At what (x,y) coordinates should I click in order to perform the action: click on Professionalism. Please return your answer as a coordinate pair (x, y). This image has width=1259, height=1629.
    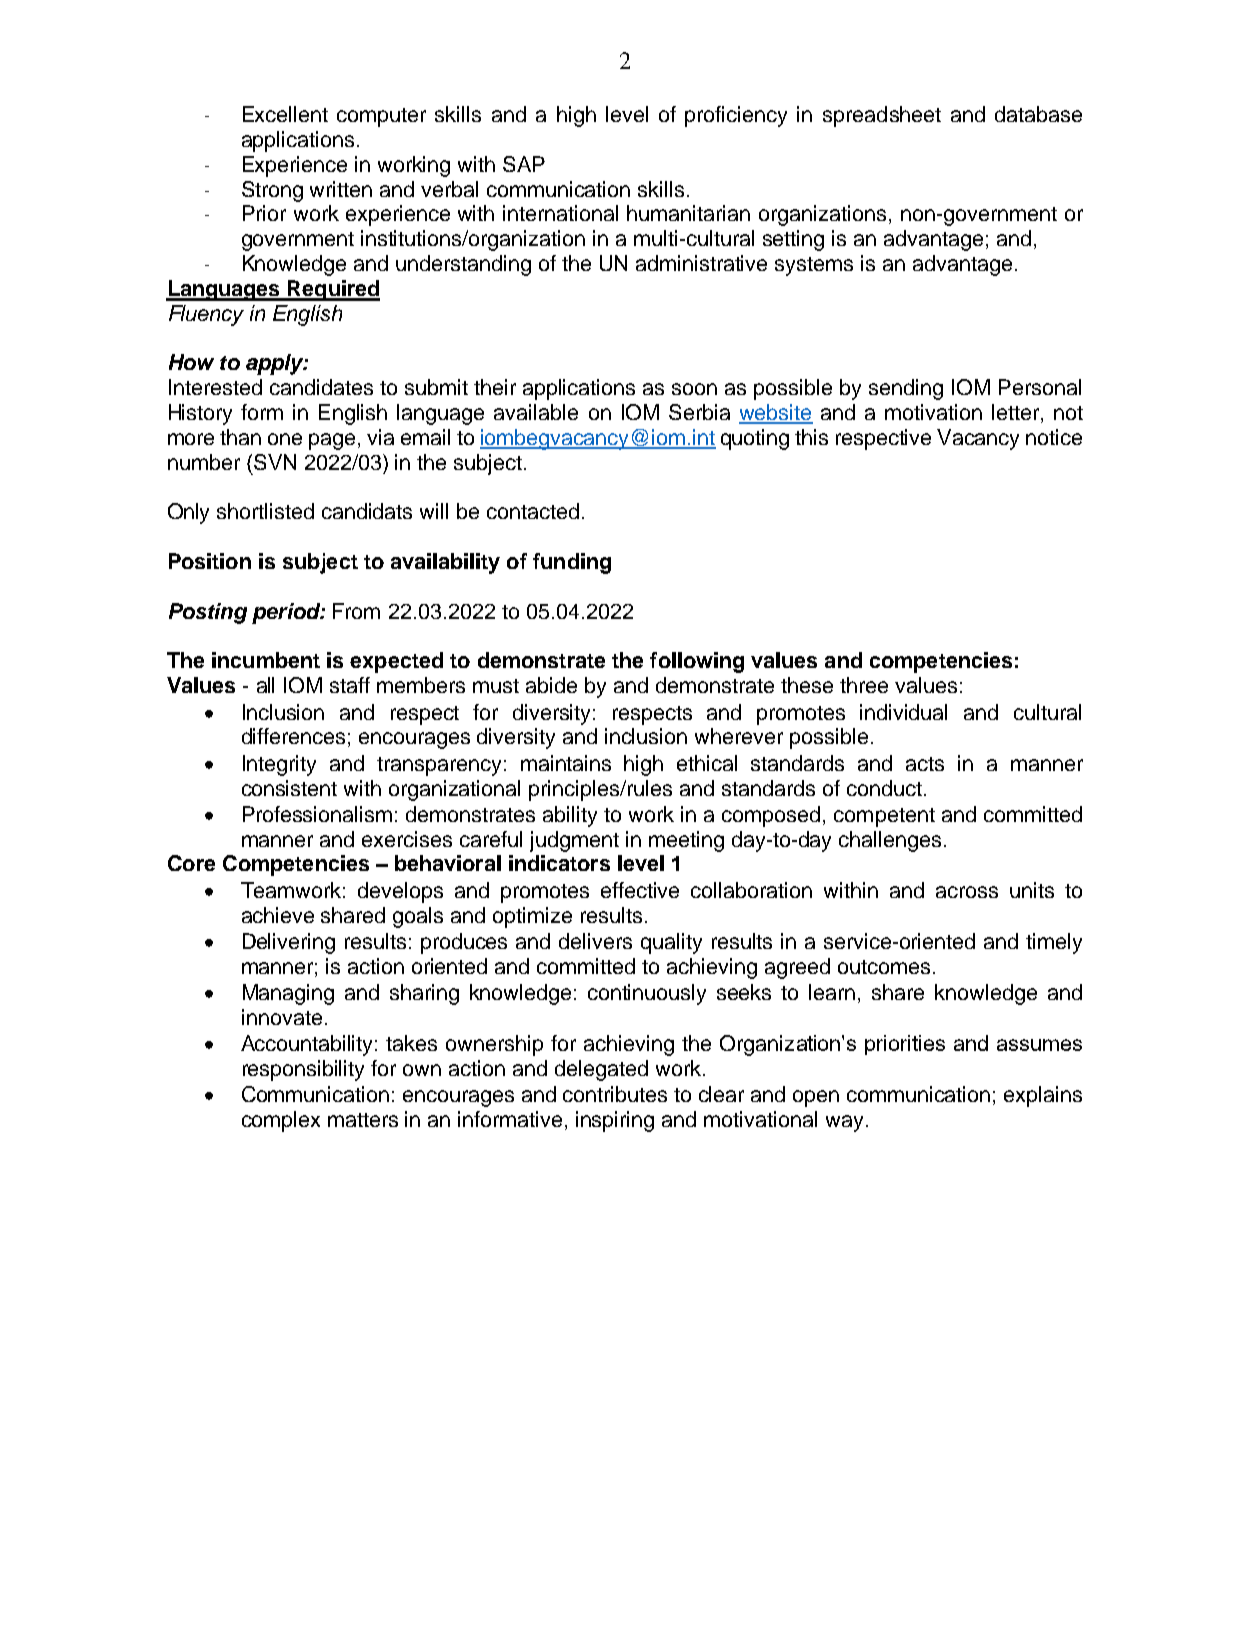
    Looking at the image, I should click on (317, 814).
